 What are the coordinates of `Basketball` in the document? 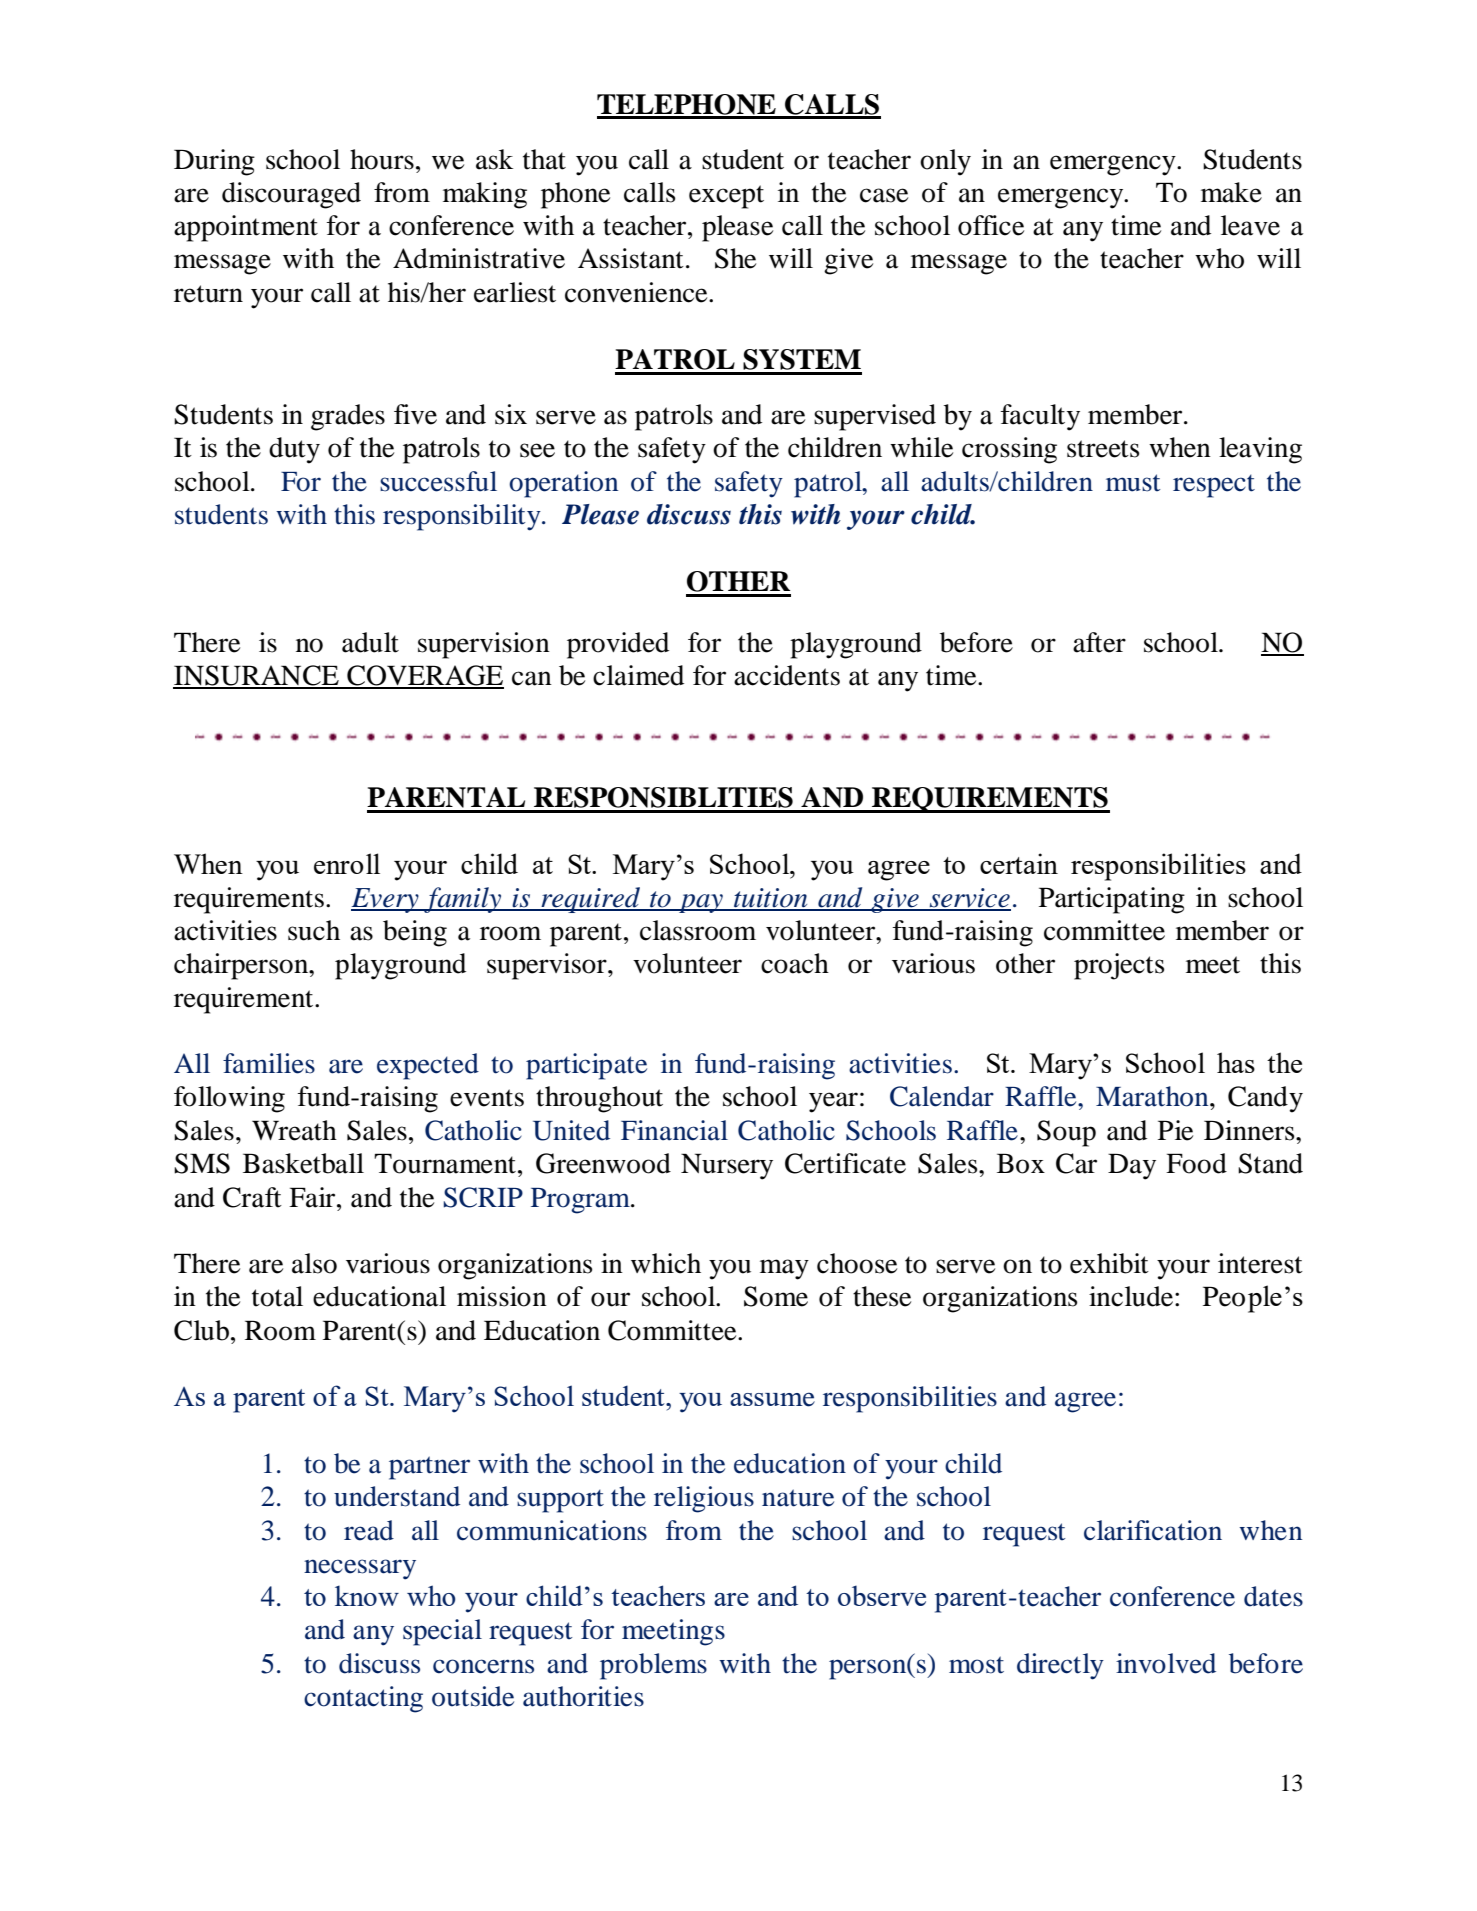 It's located at (303, 1163).
